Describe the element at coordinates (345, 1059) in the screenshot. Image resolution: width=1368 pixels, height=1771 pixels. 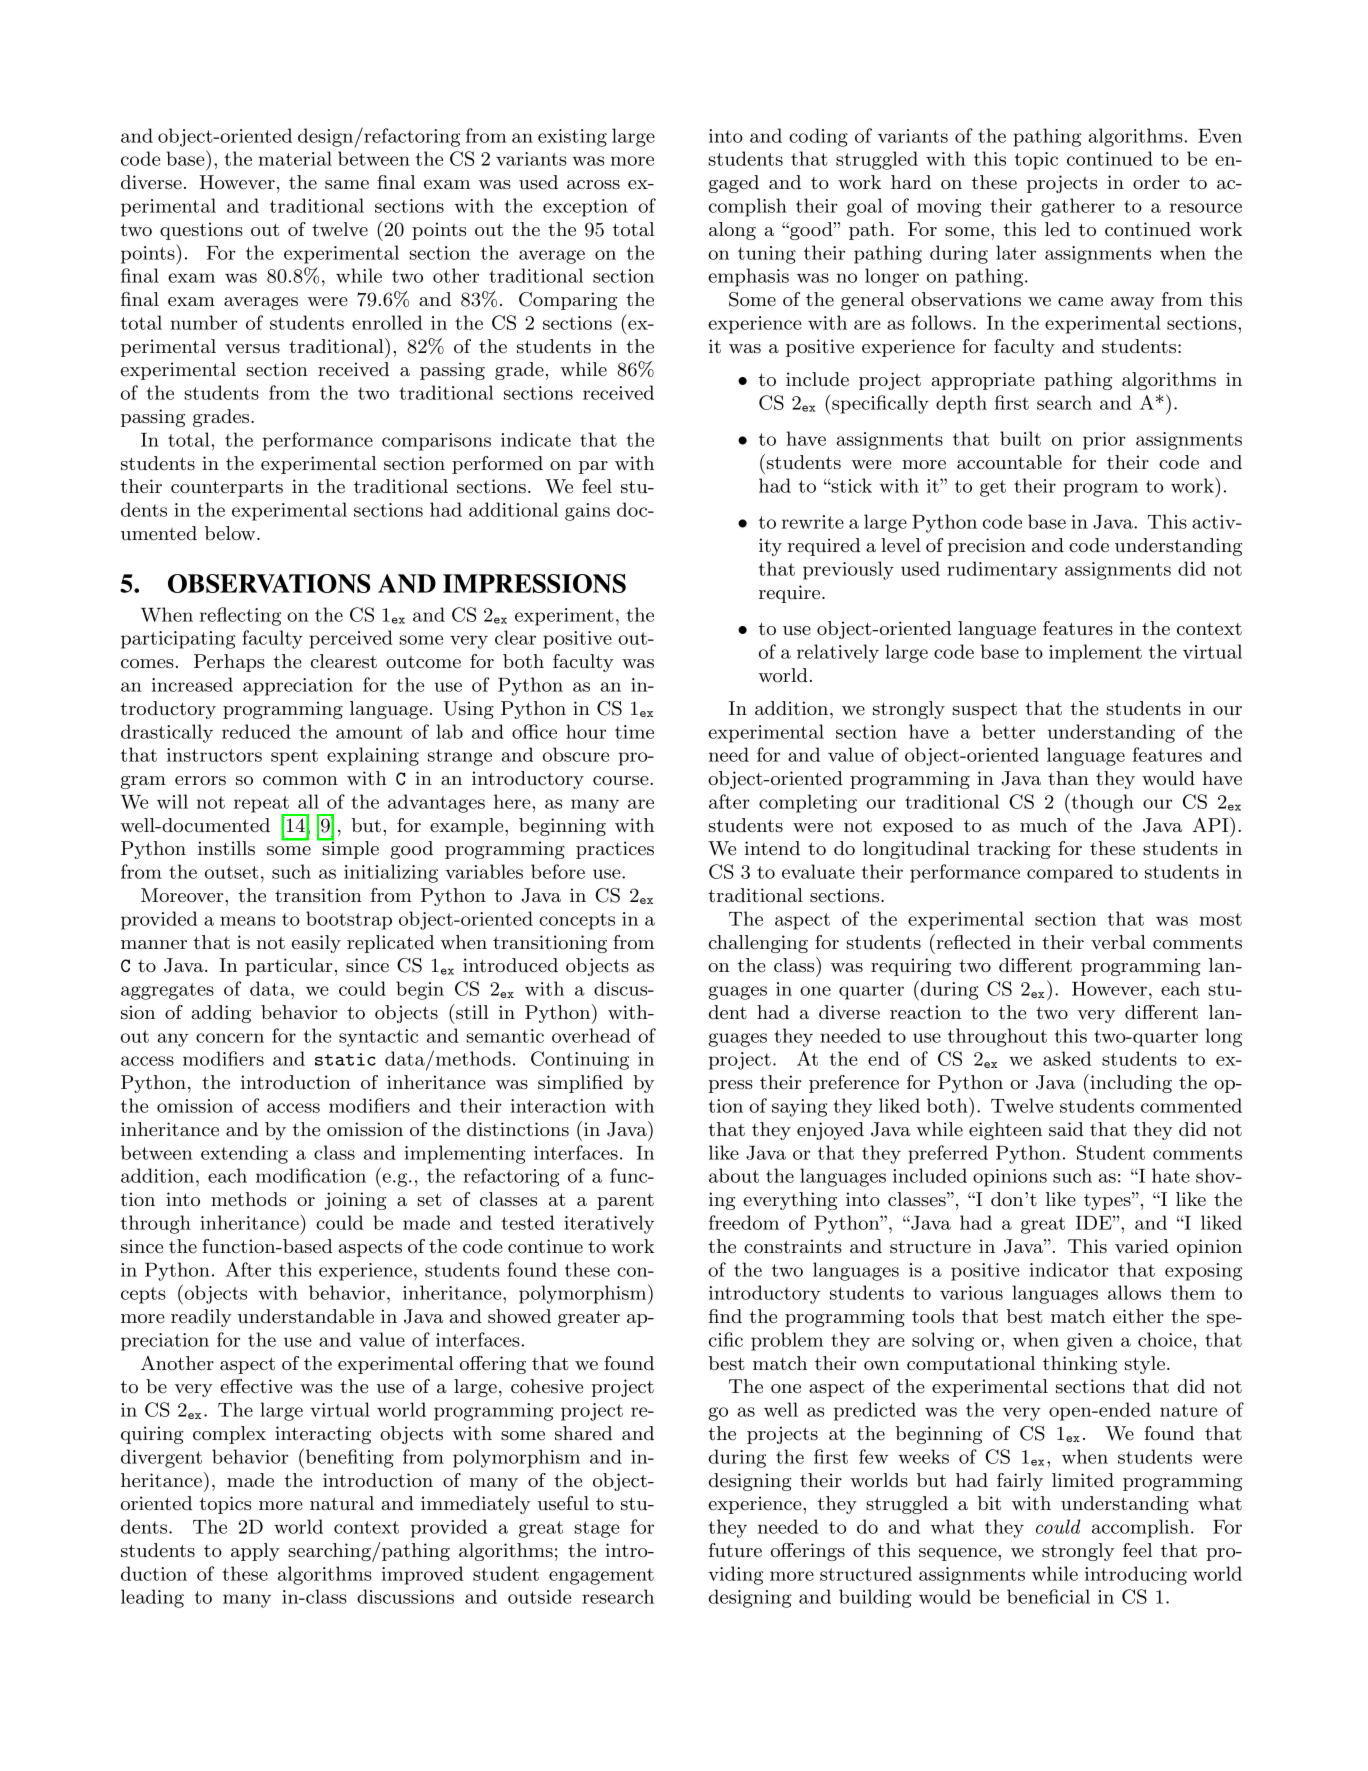
I see `static` at that location.
